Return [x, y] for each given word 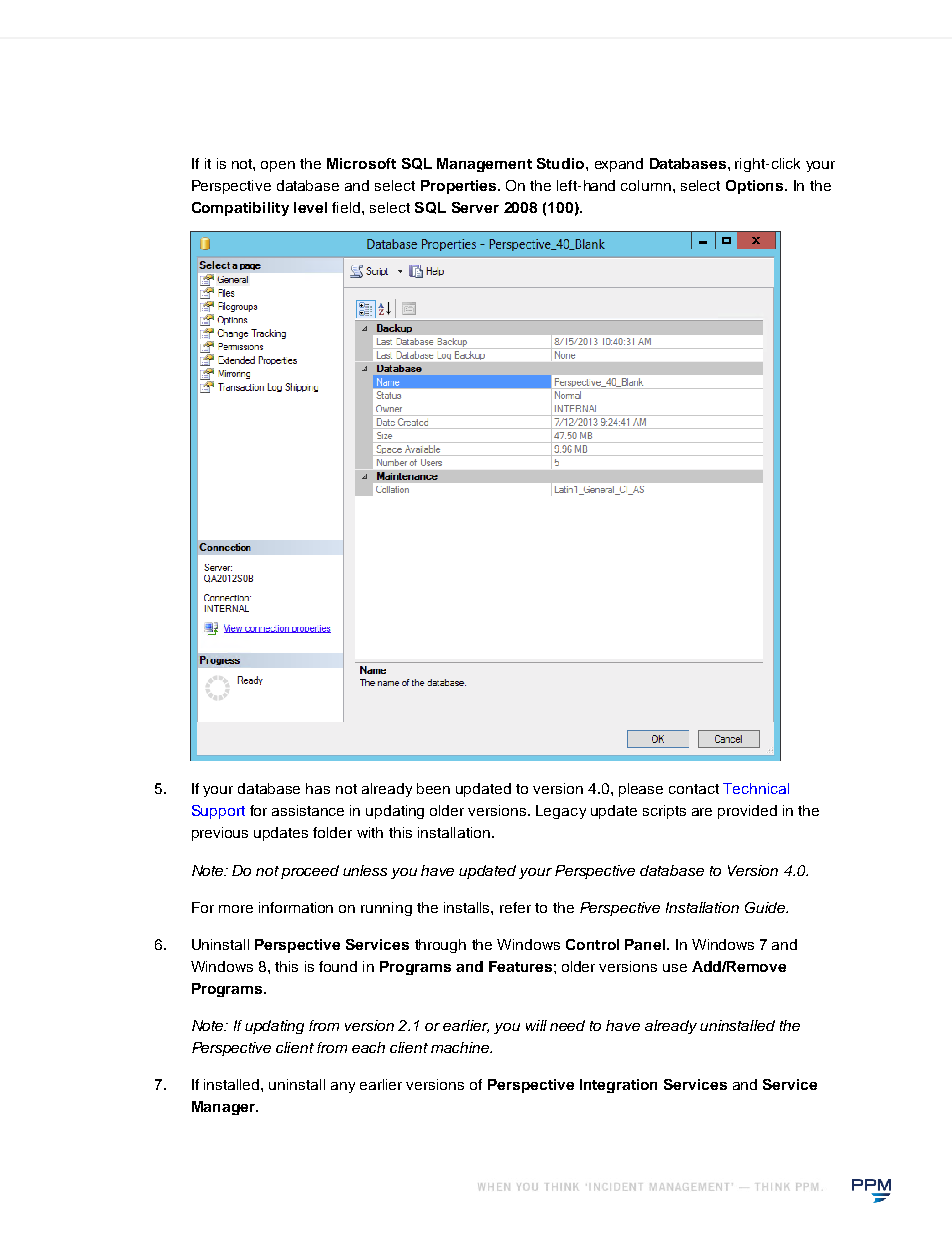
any [343, 1087]
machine [461, 1047]
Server [475, 207]
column [646, 185]
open [278, 166]
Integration [618, 1086]
